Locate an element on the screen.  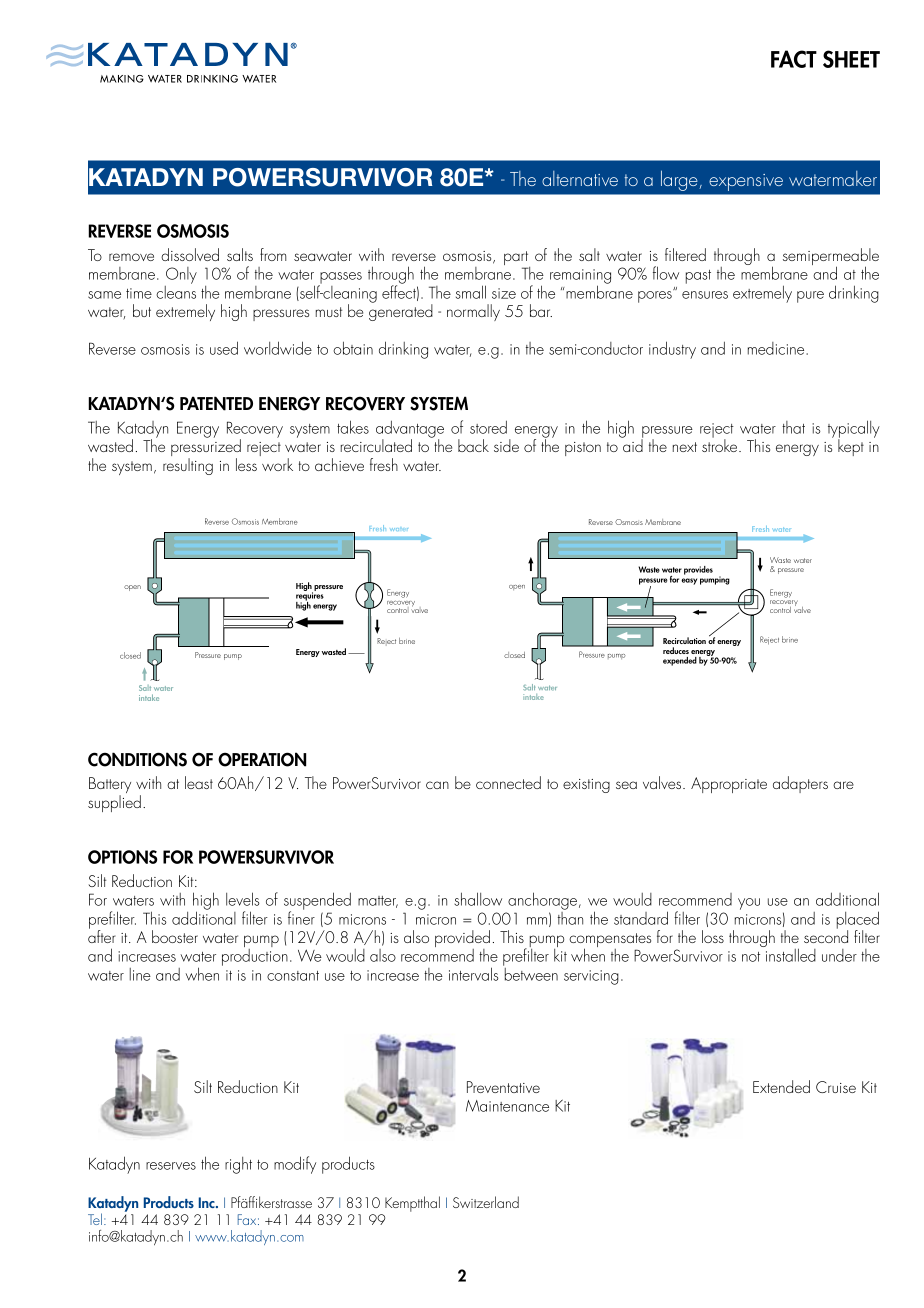
alternative is located at coordinates (580, 178).
